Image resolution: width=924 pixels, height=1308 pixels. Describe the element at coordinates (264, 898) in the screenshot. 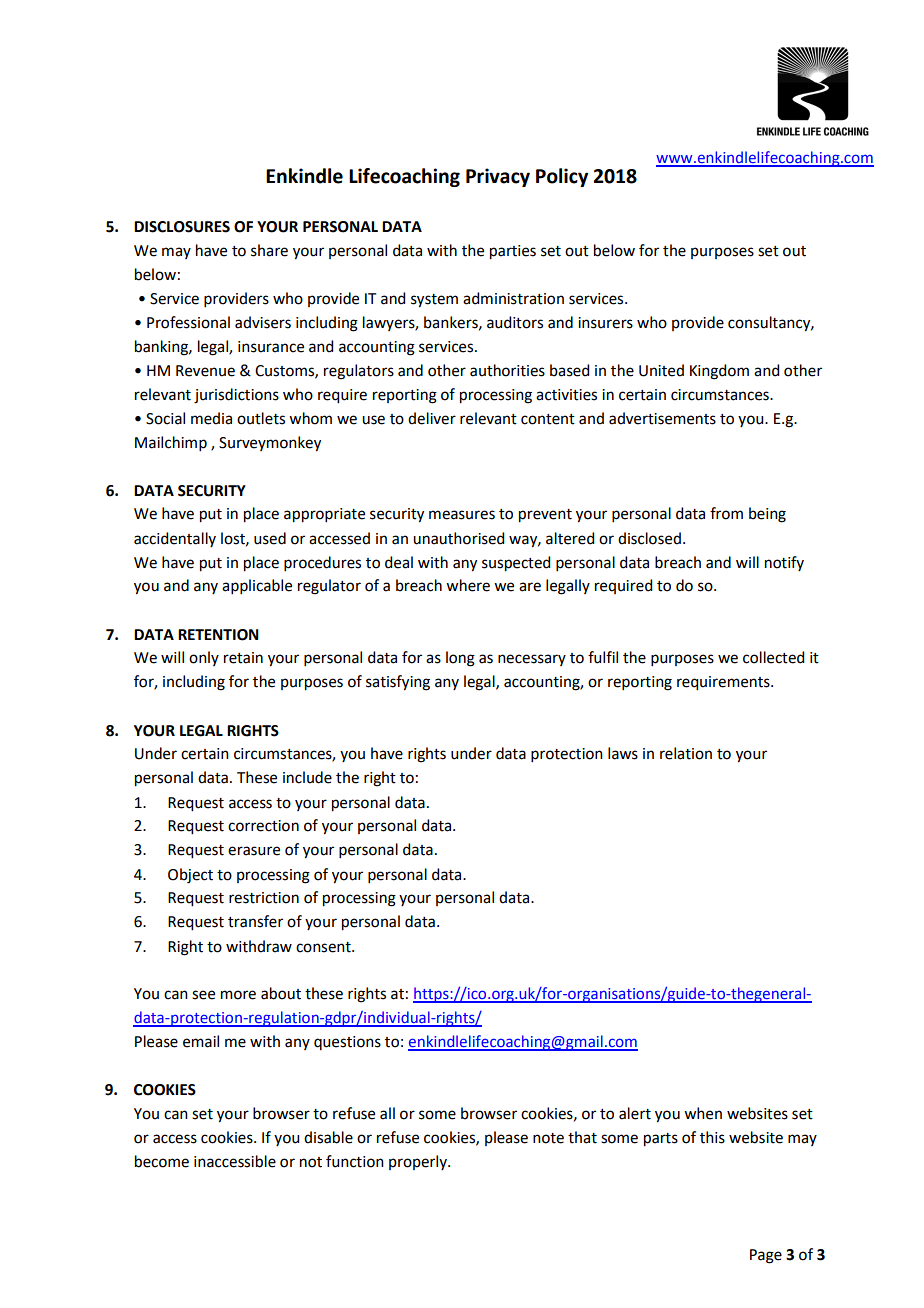

I see `restriction` at that location.
